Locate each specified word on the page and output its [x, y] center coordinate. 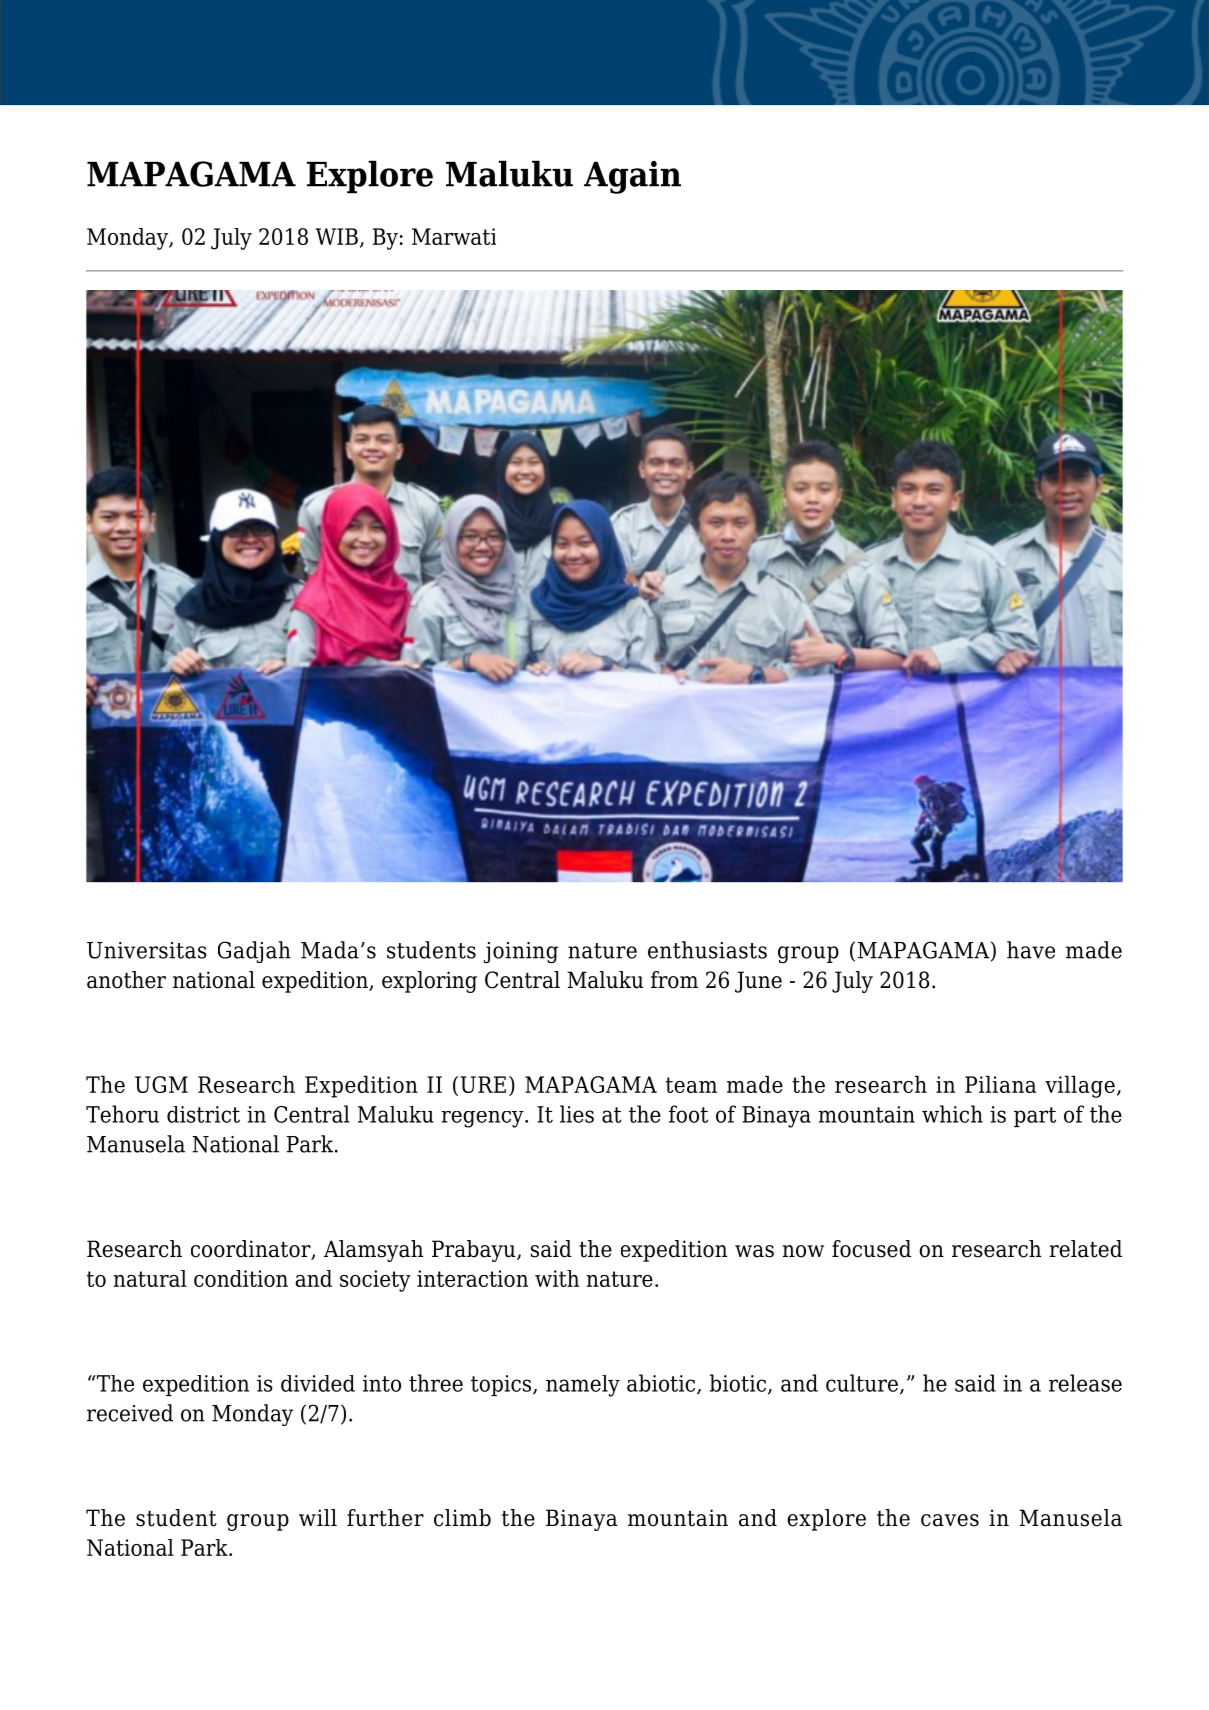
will [318, 1517]
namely [583, 1386]
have [1031, 950]
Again [632, 177]
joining [521, 953]
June [758, 982]
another [126, 980]
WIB [336, 236]
